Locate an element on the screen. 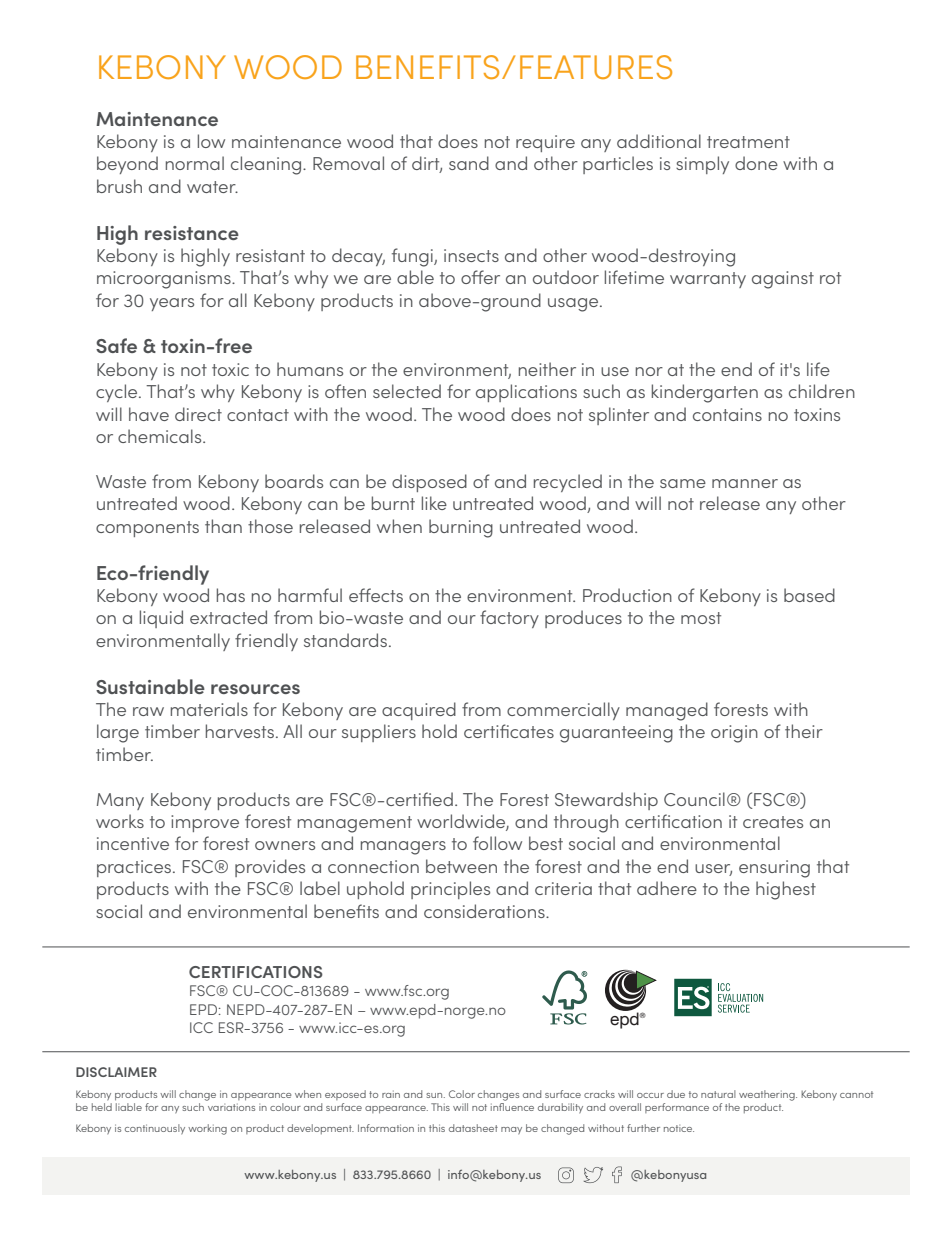  weathering is located at coordinates (768, 1095).
